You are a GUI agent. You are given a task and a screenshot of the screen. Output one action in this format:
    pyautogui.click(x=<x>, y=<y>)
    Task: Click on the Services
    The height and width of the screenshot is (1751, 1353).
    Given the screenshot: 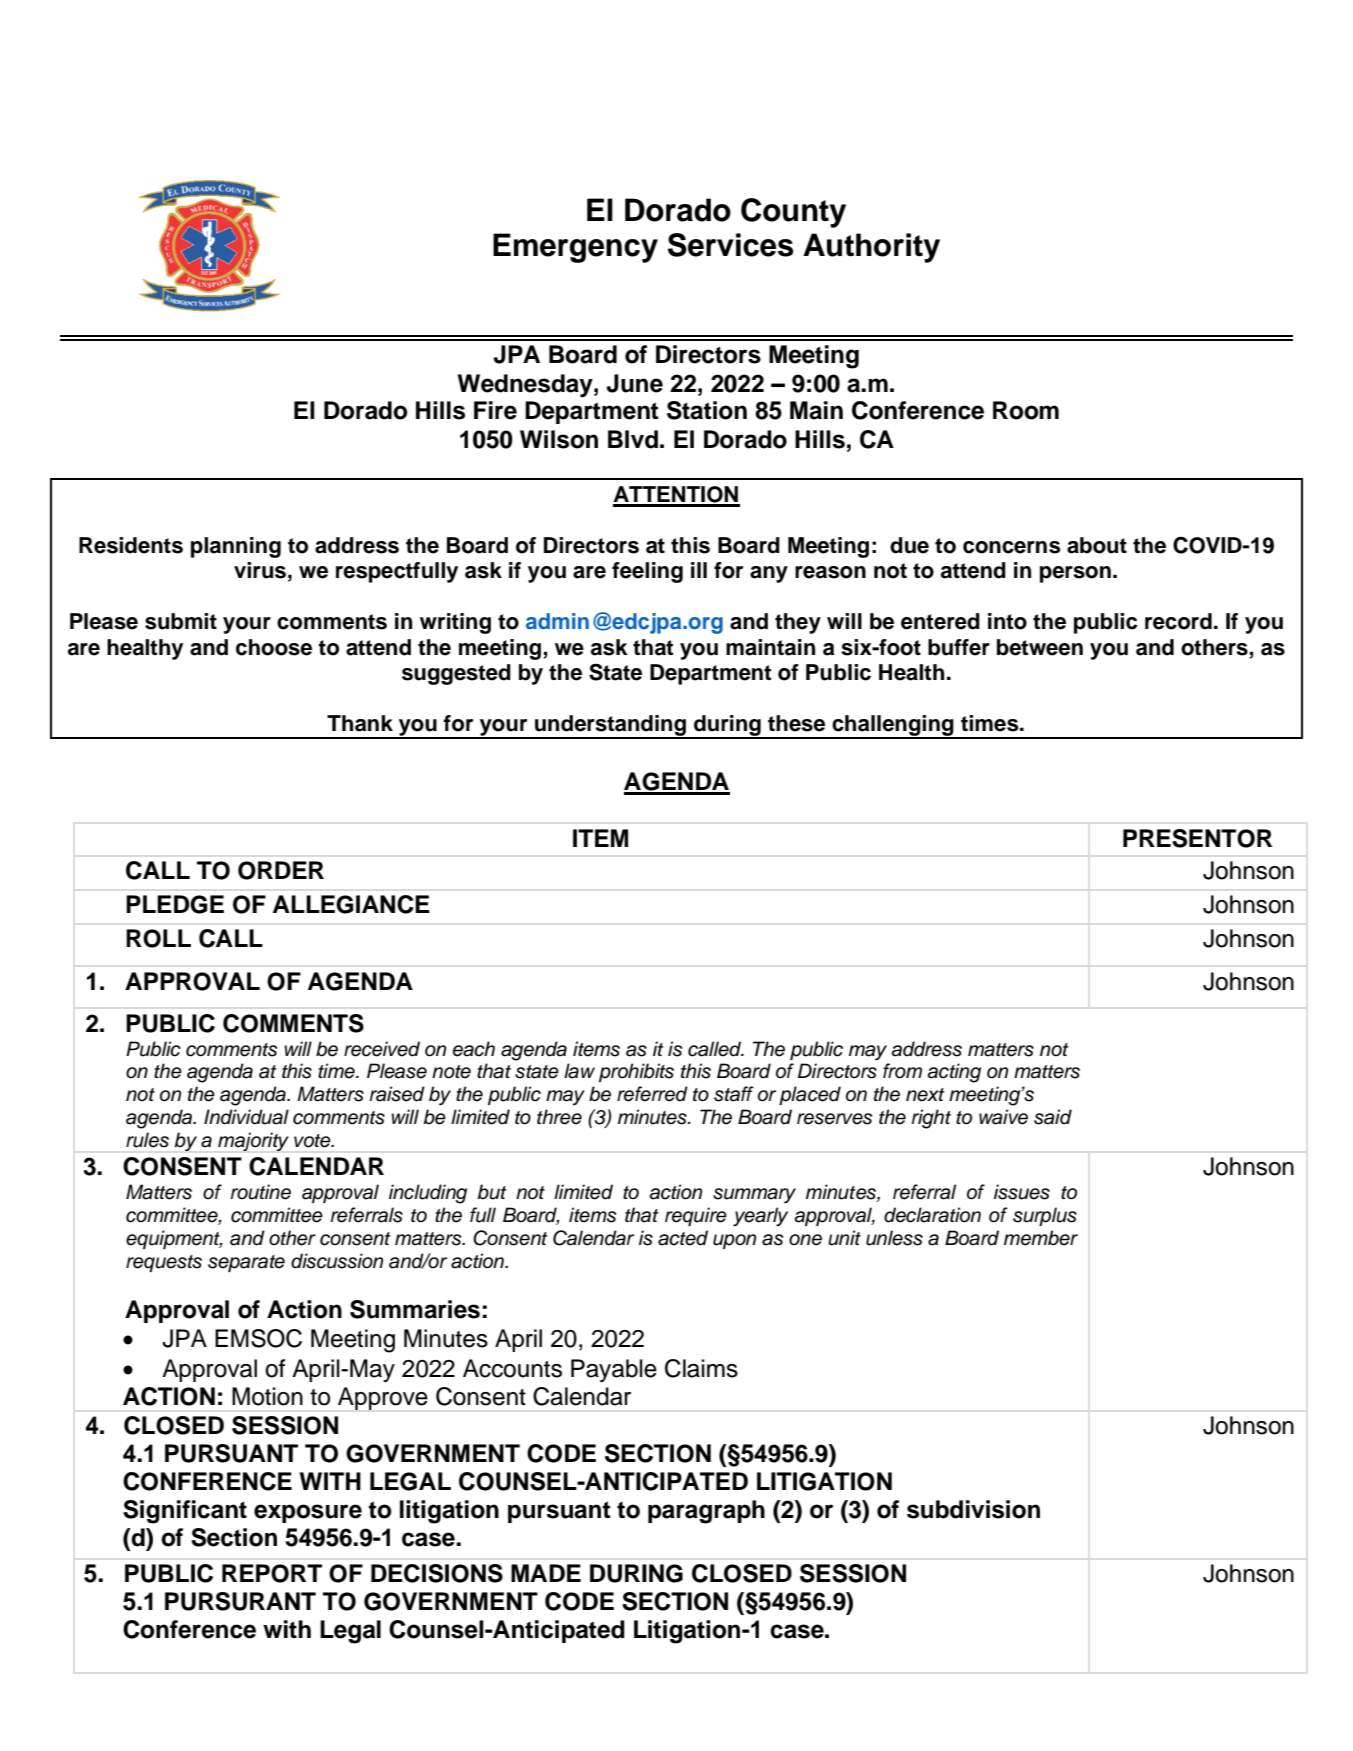 What is the action you would take?
    pyautogui.click(x=731, y=245)
